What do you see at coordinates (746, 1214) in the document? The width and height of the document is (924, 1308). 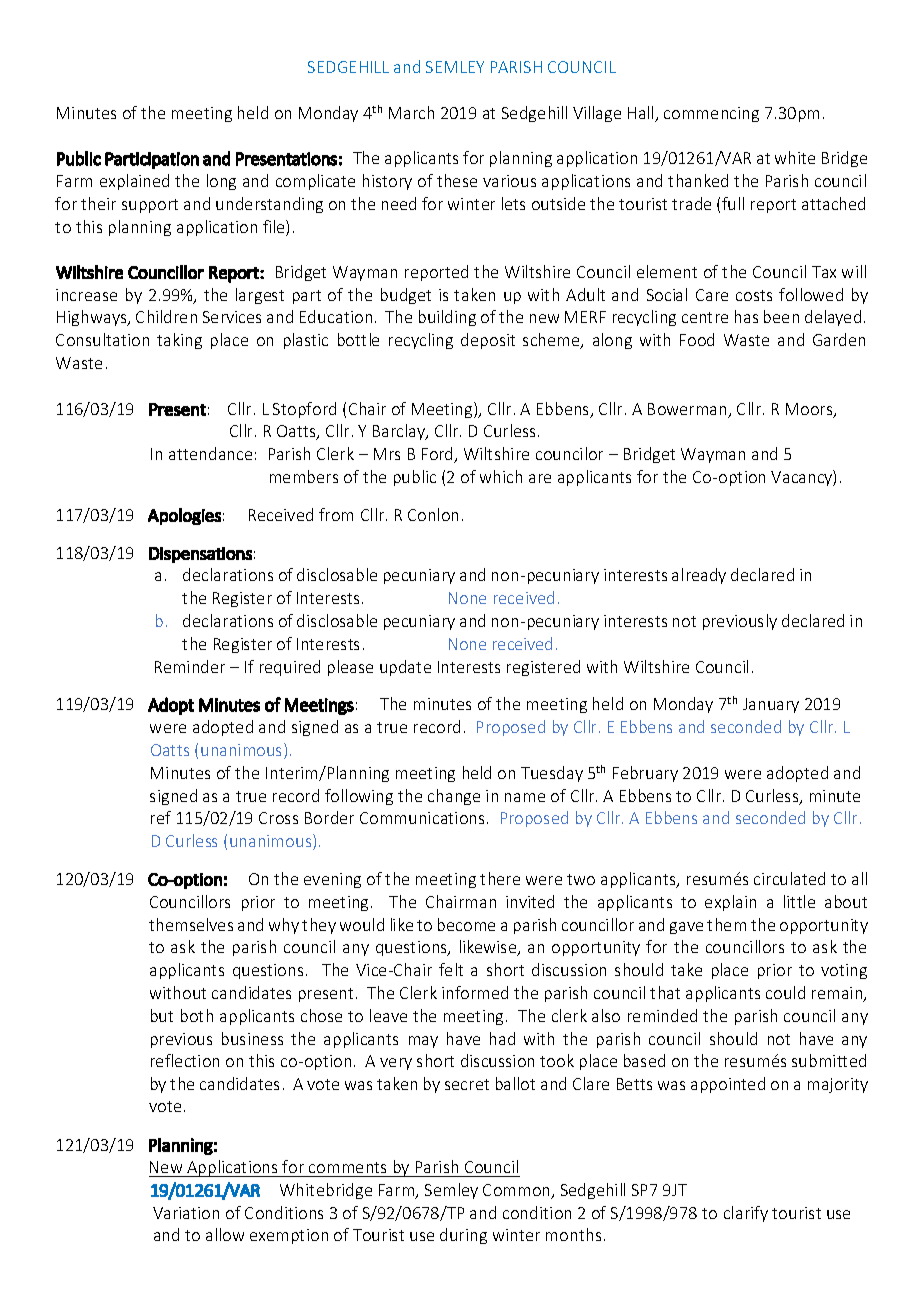 I see `clarify` at bounding box center [746, 1214].
